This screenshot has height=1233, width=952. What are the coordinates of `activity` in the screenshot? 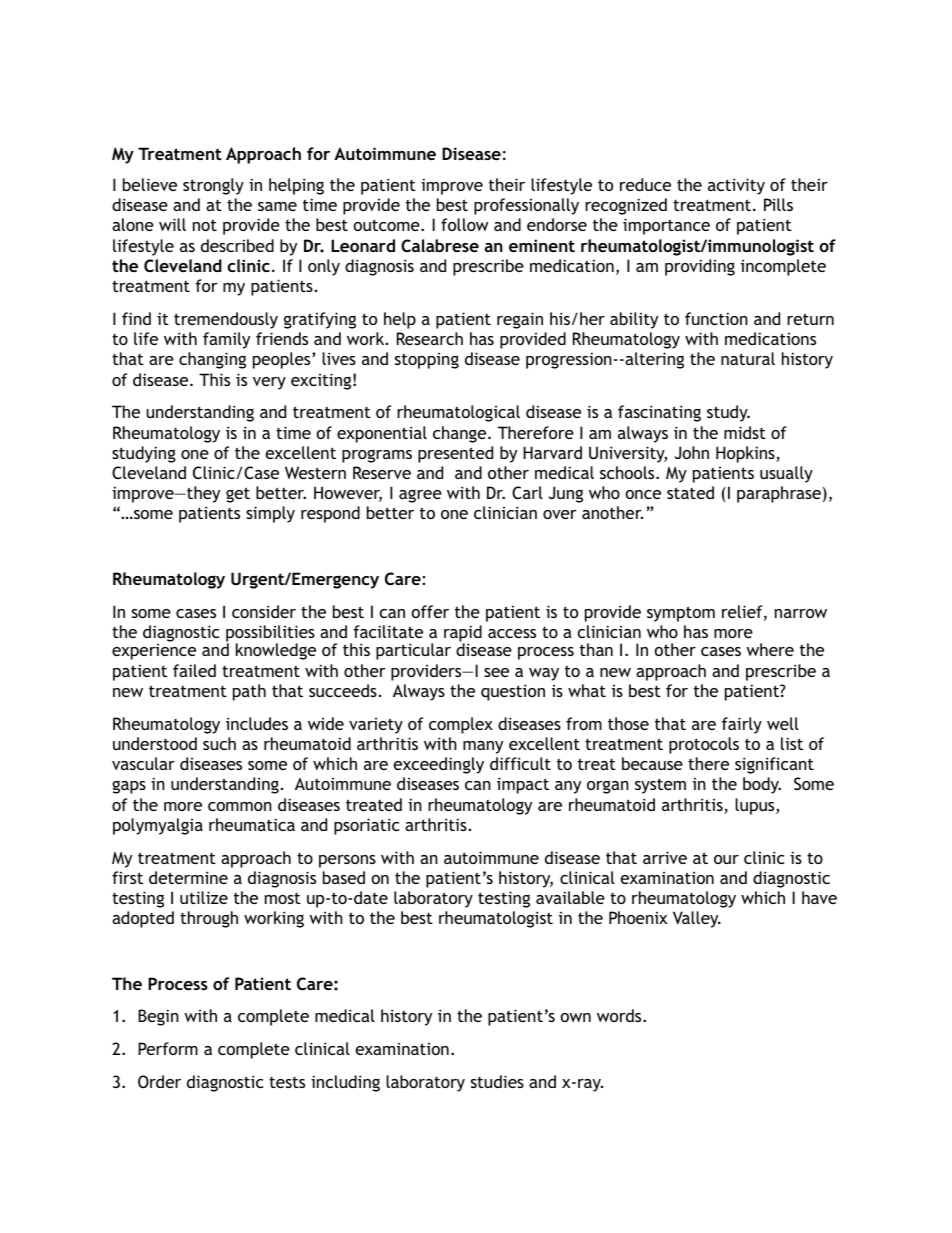 It's located at (736, 186).
